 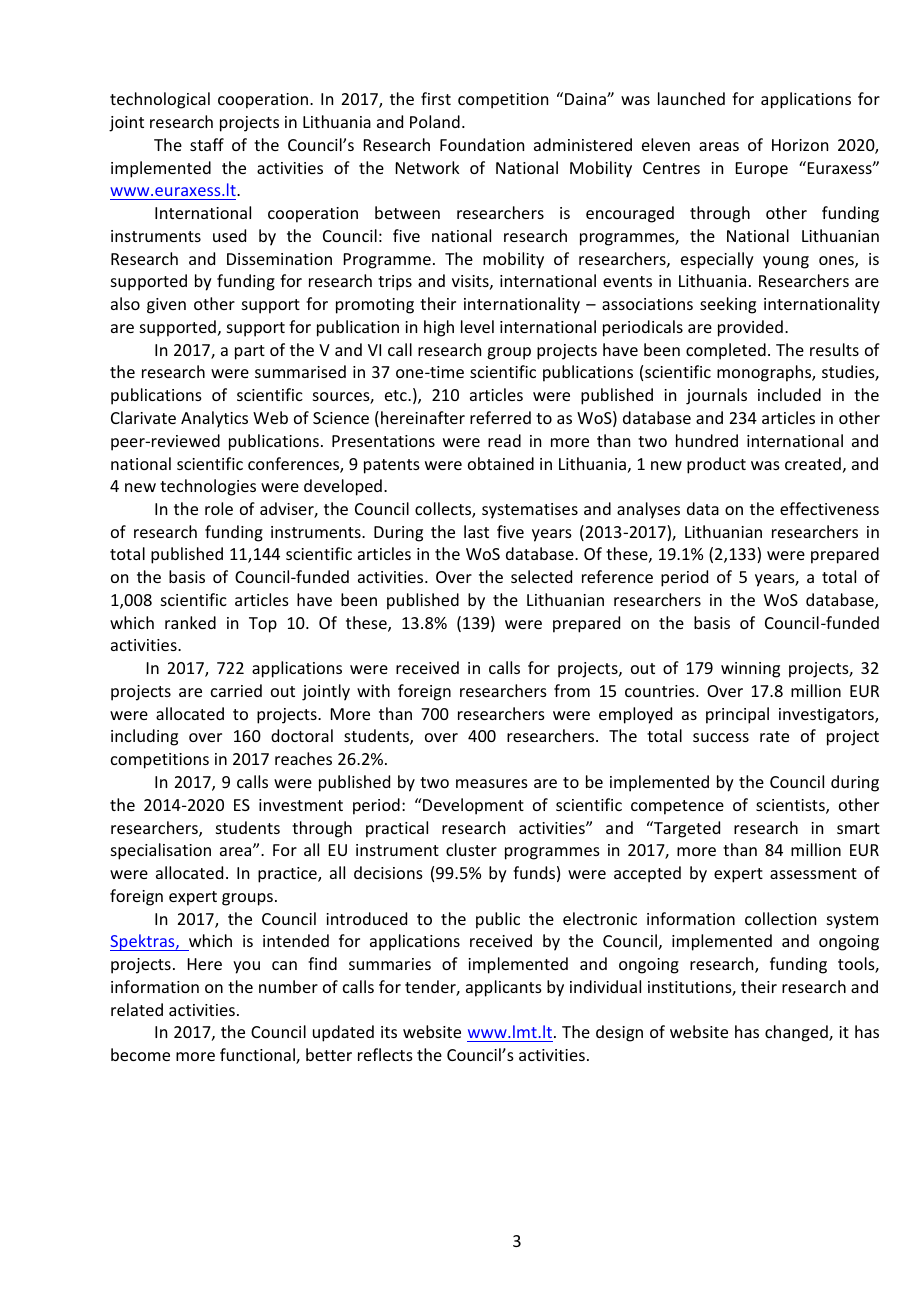 I want to click on included, so click(x=789, y=394).
